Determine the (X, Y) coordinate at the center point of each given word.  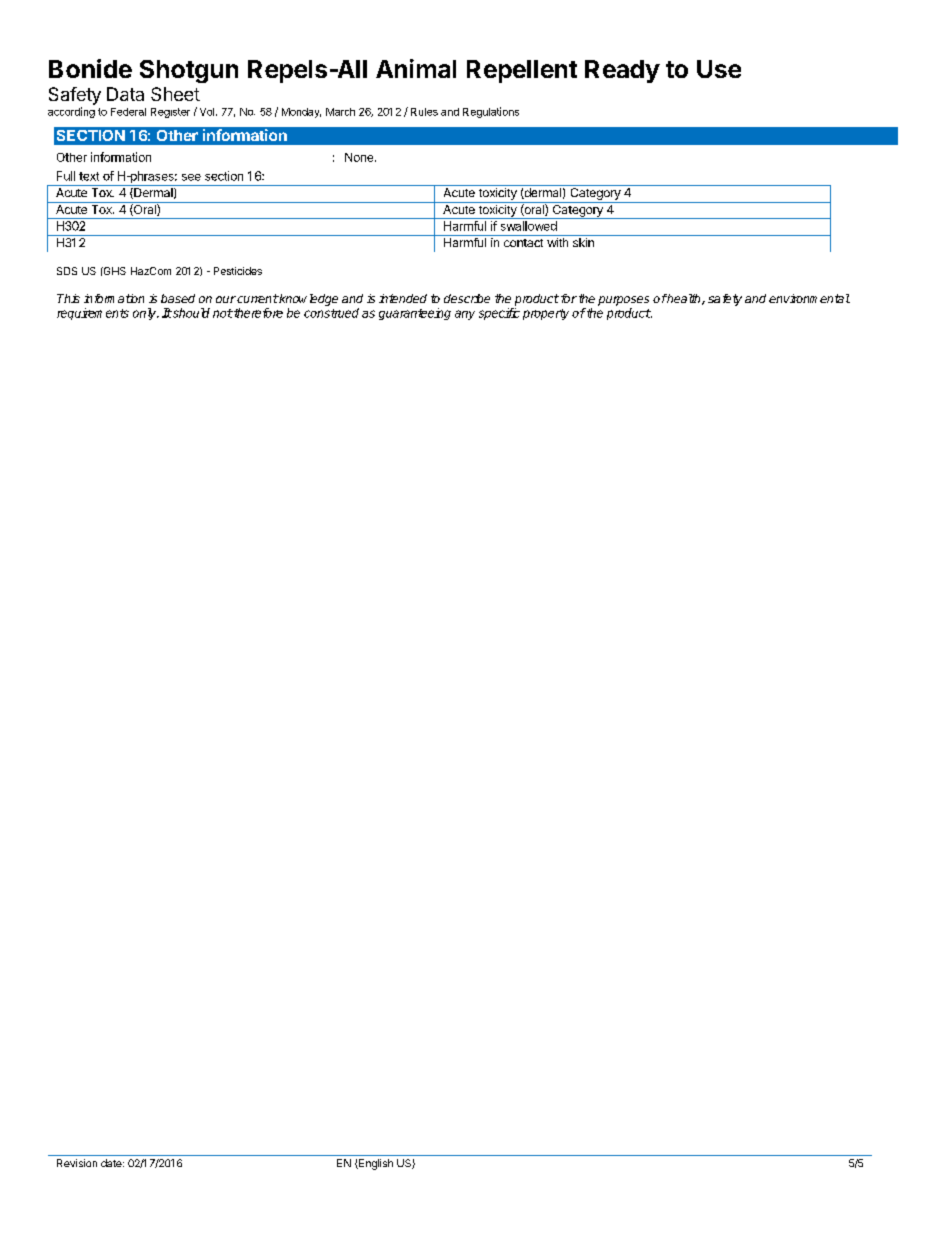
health (684, 299)
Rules (424, 112)
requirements (93, 314)
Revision (77, 1163)
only (146, 314)
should (190, 313)
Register (170, 113)
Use (719, 69)
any (465, 315)
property (546, 314)
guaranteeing (415, 314)
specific (499, 314)
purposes (623, 301)
